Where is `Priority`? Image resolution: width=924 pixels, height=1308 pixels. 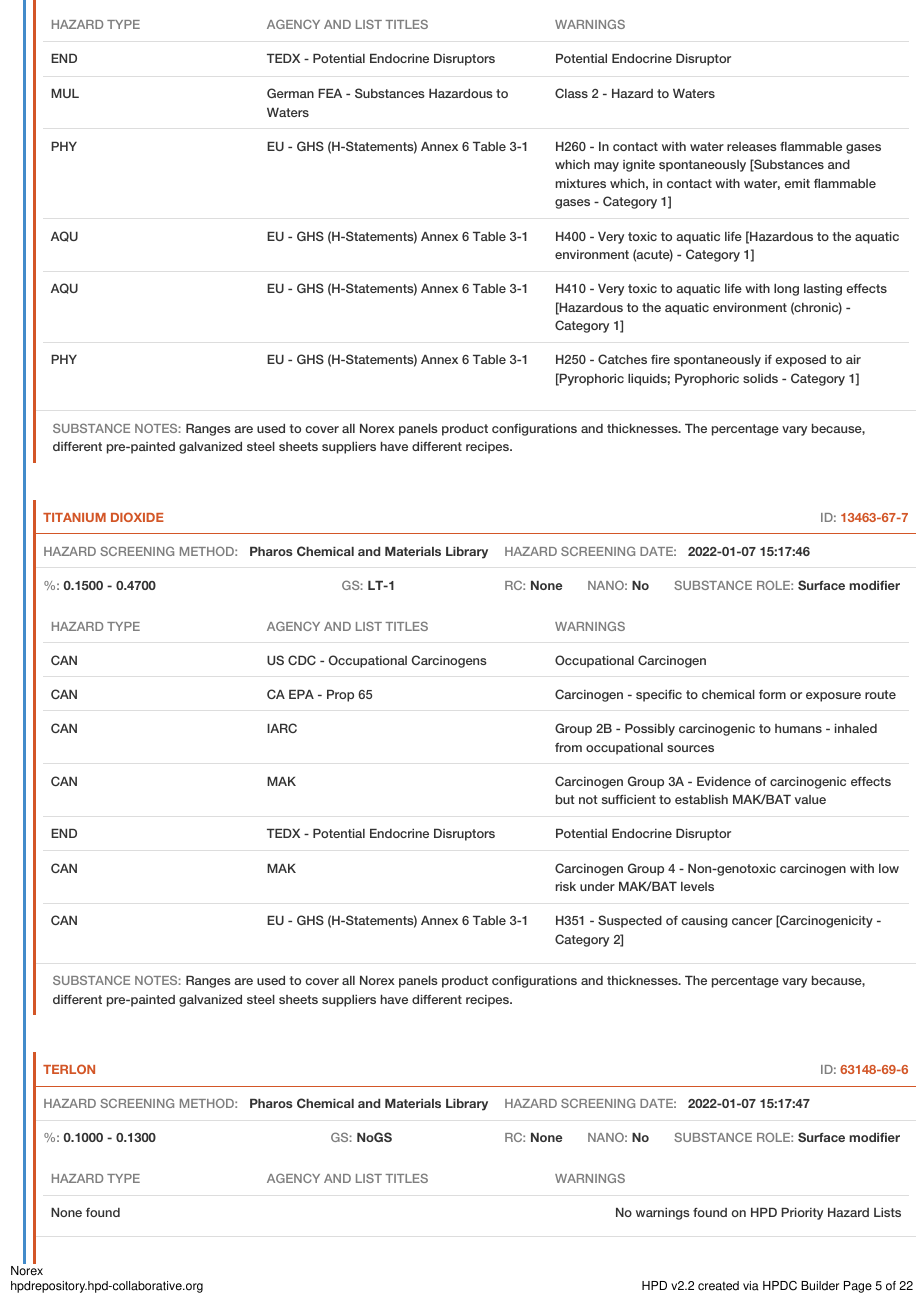
Priority is located at coordinates (802, 1214).
